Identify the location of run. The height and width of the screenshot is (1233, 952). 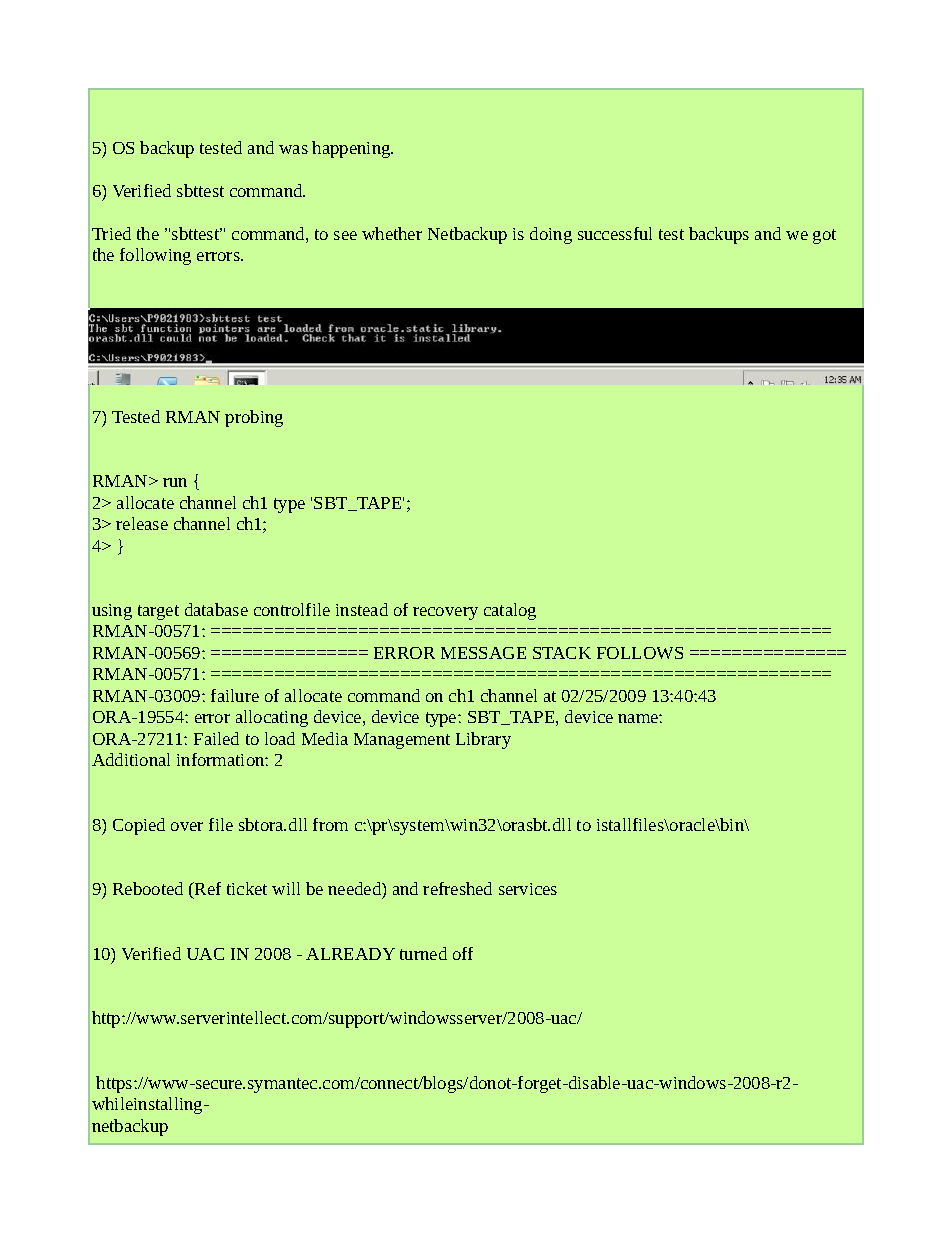
(175, 482).
